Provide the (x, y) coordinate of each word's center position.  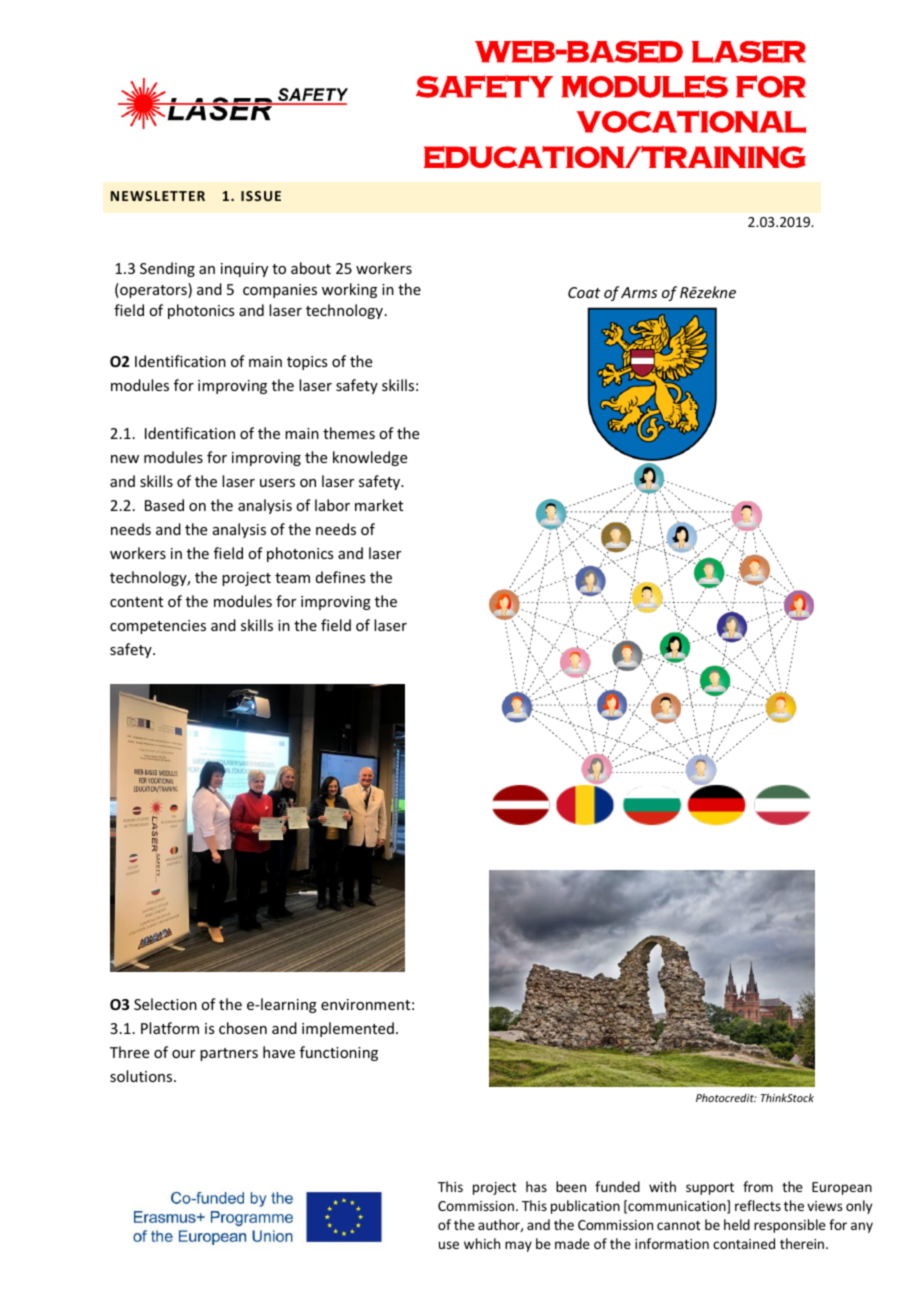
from (758, 1186)
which (482, 1243)
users (277, 483)
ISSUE (261, 196)
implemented (348, 1029)
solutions (142, 1076)
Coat (584, 292)
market (379, 505)
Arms (639, 292)
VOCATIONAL (691, 121)
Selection (165, 1004)
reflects (758, 1205)
